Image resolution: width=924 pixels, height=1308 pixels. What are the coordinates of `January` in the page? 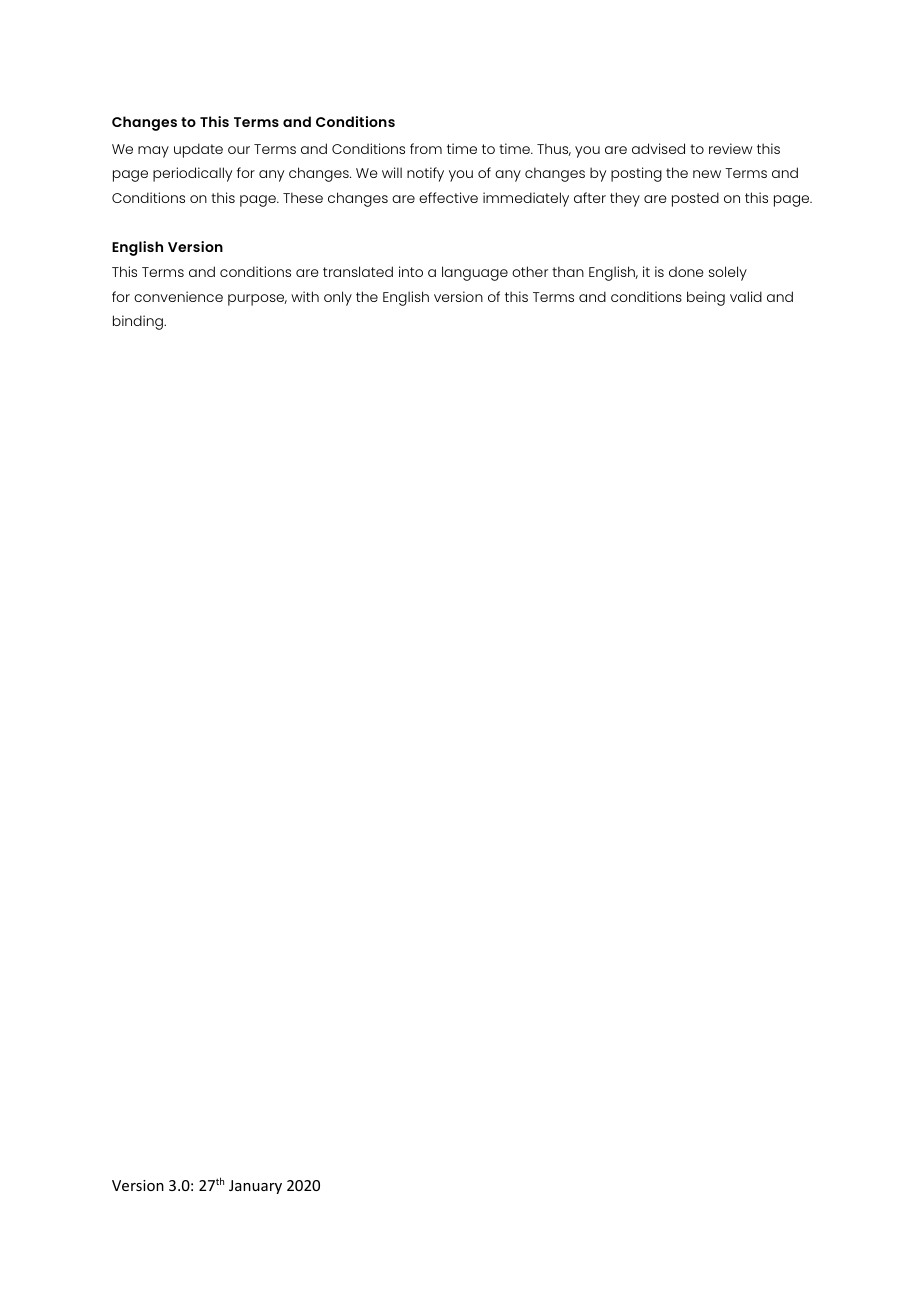 It's located at (255, 1187).
